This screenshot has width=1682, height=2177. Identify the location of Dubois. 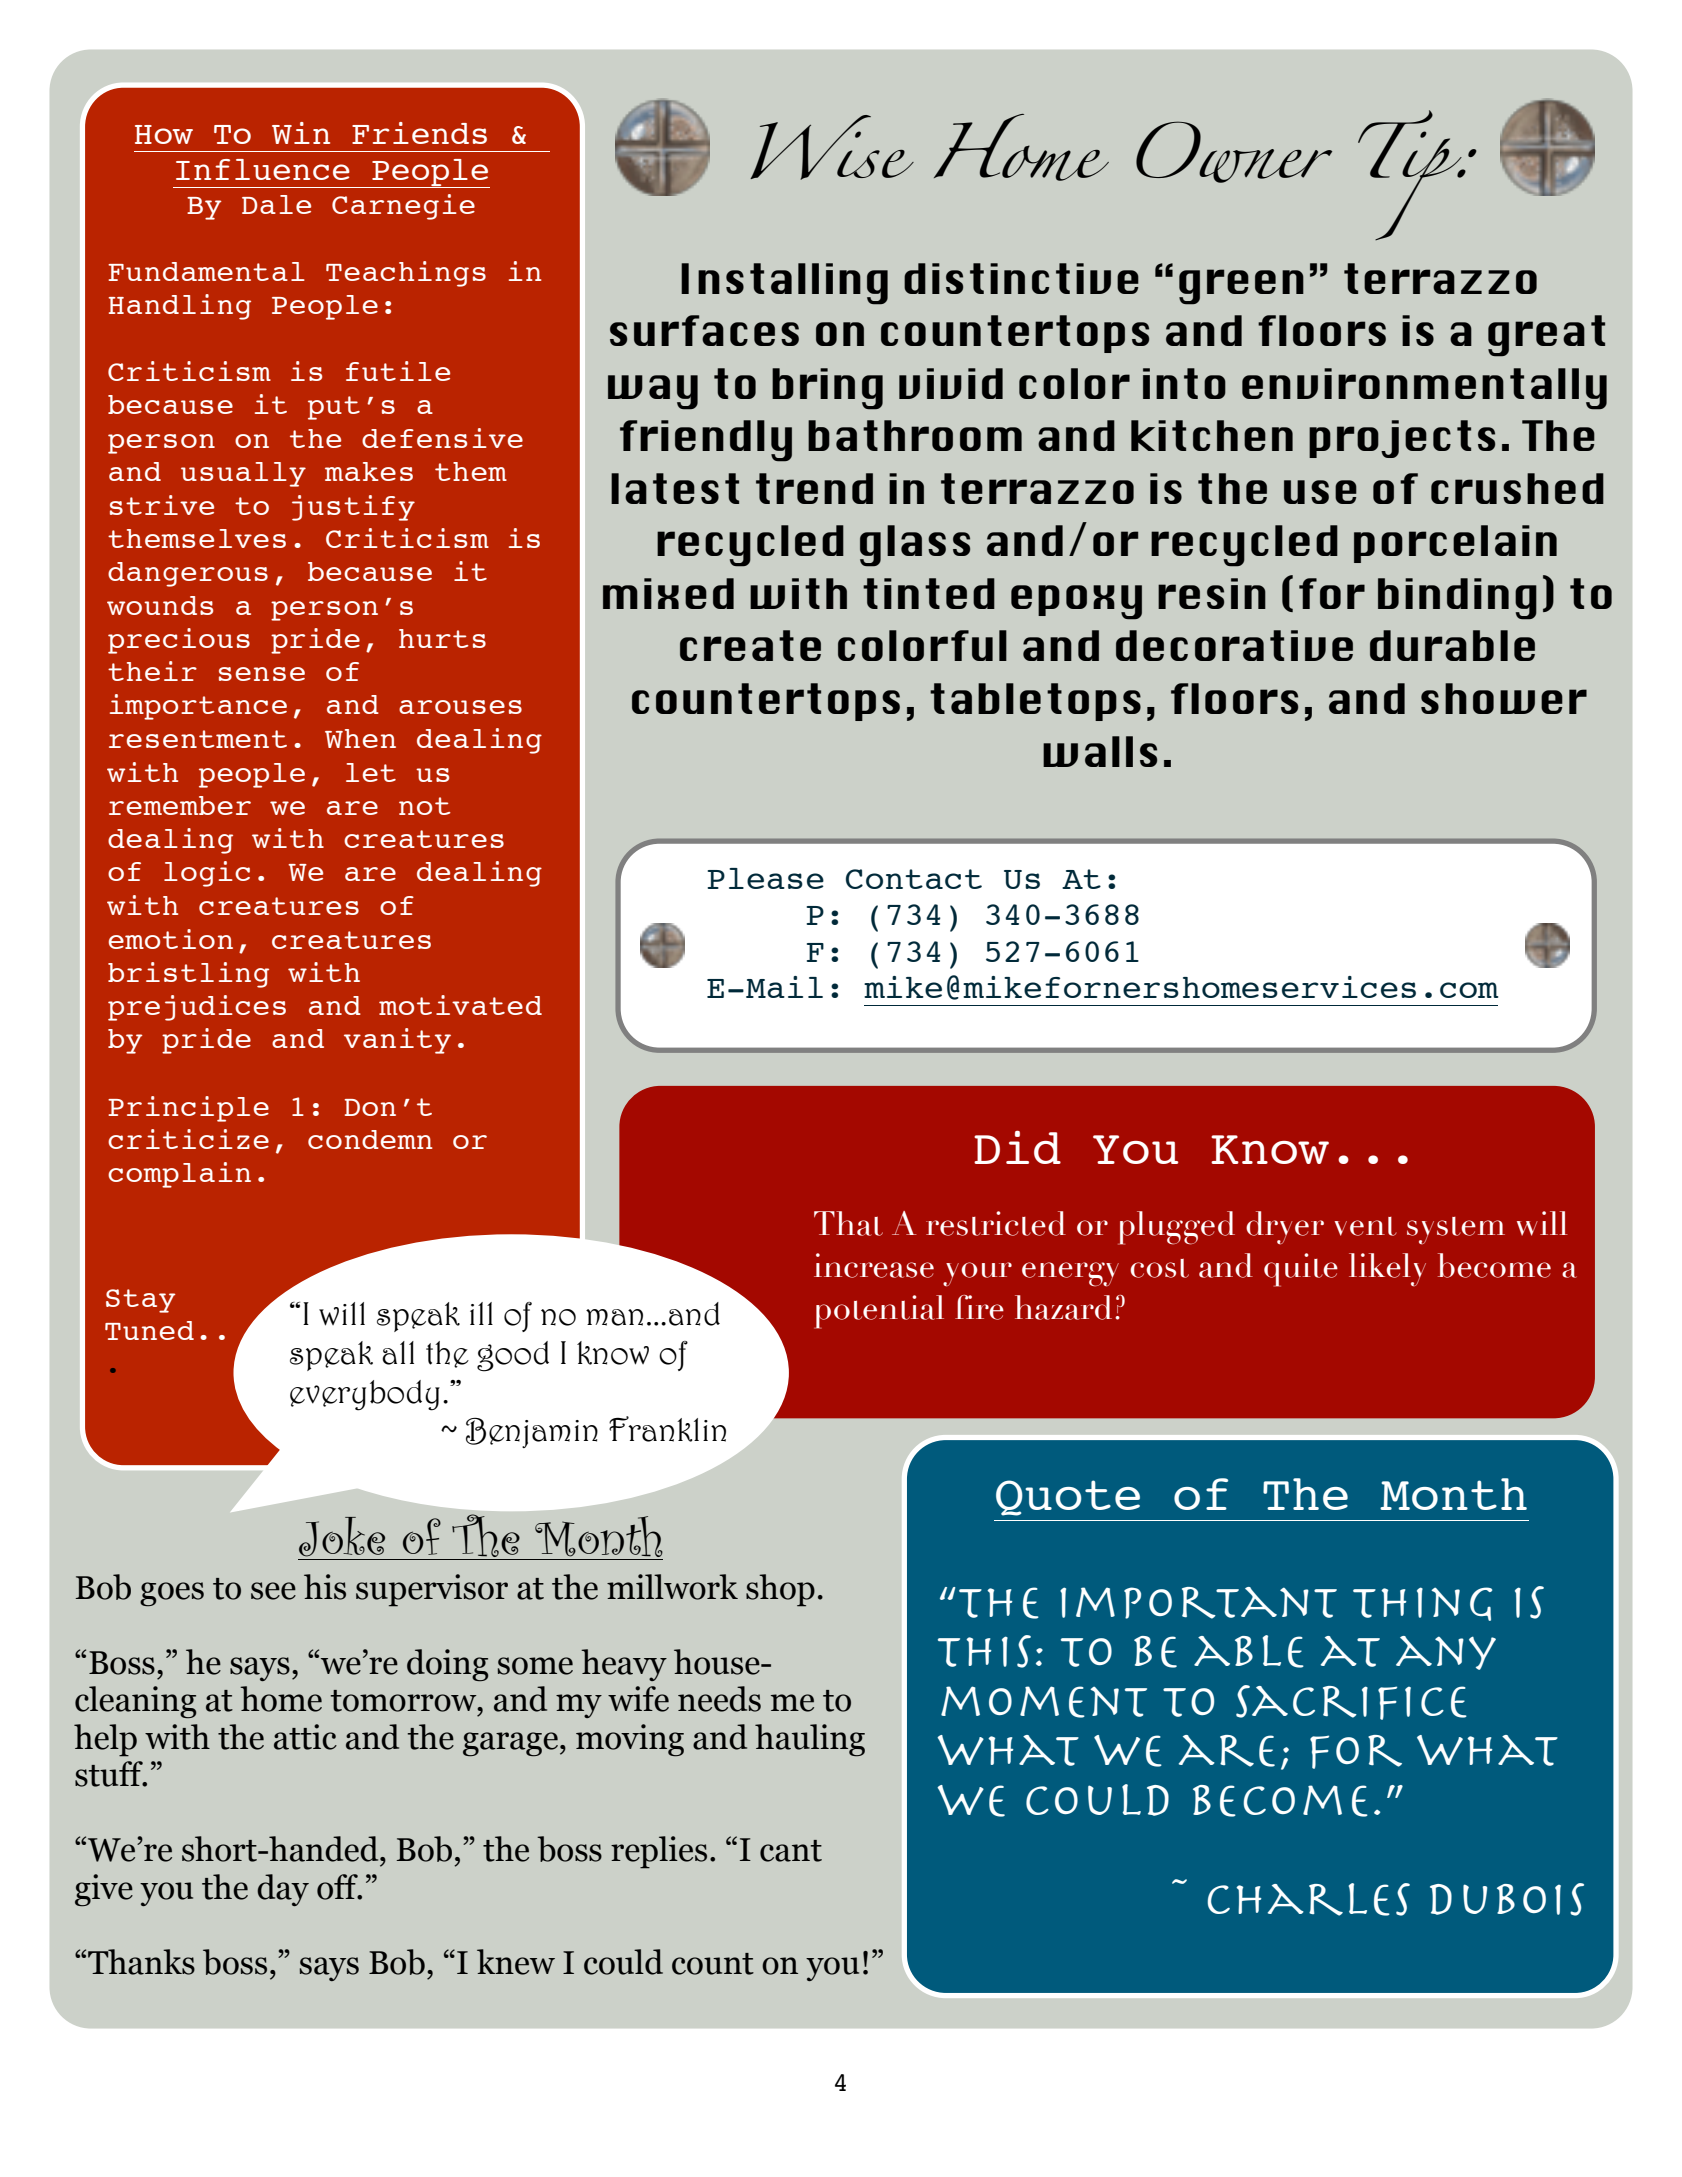
(1507, 1899).
